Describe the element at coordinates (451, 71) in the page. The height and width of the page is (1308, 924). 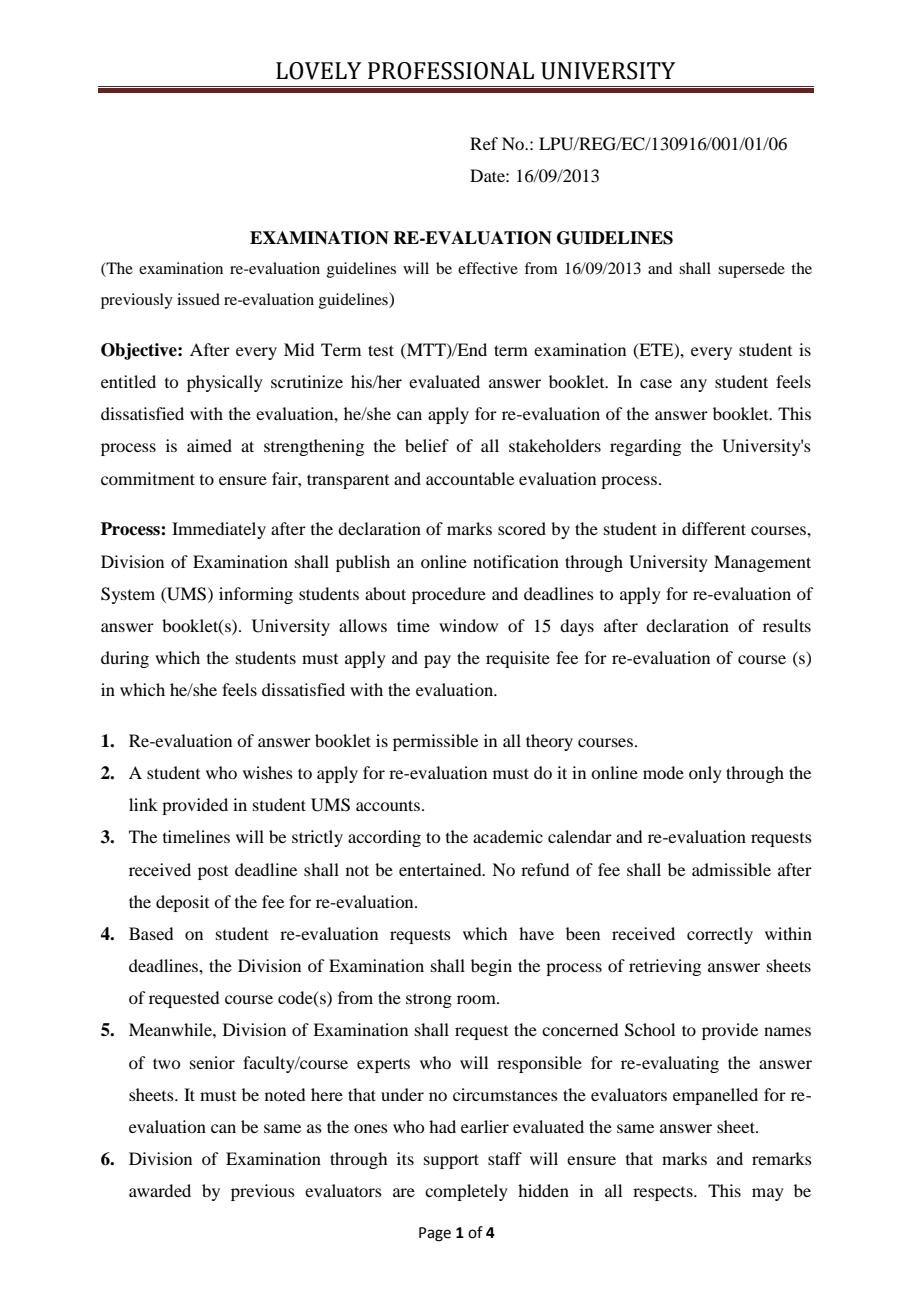
I see `PROFESSIONAL` at that location.
